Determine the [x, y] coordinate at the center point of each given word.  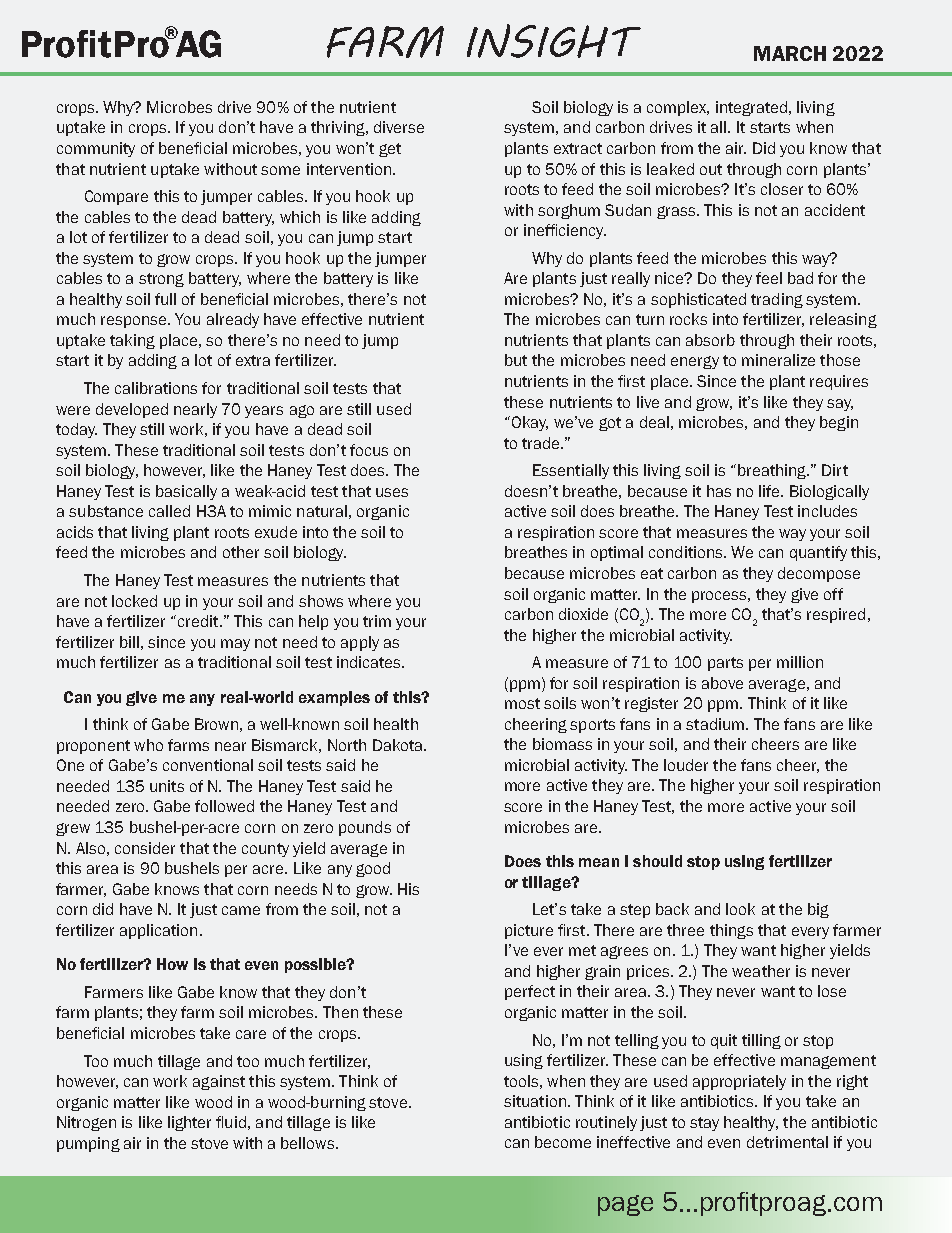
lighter [189, 1123]
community [96, 149]
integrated [751, 108]
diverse [399, 127]
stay [704, 1124]
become [563, 1142]
